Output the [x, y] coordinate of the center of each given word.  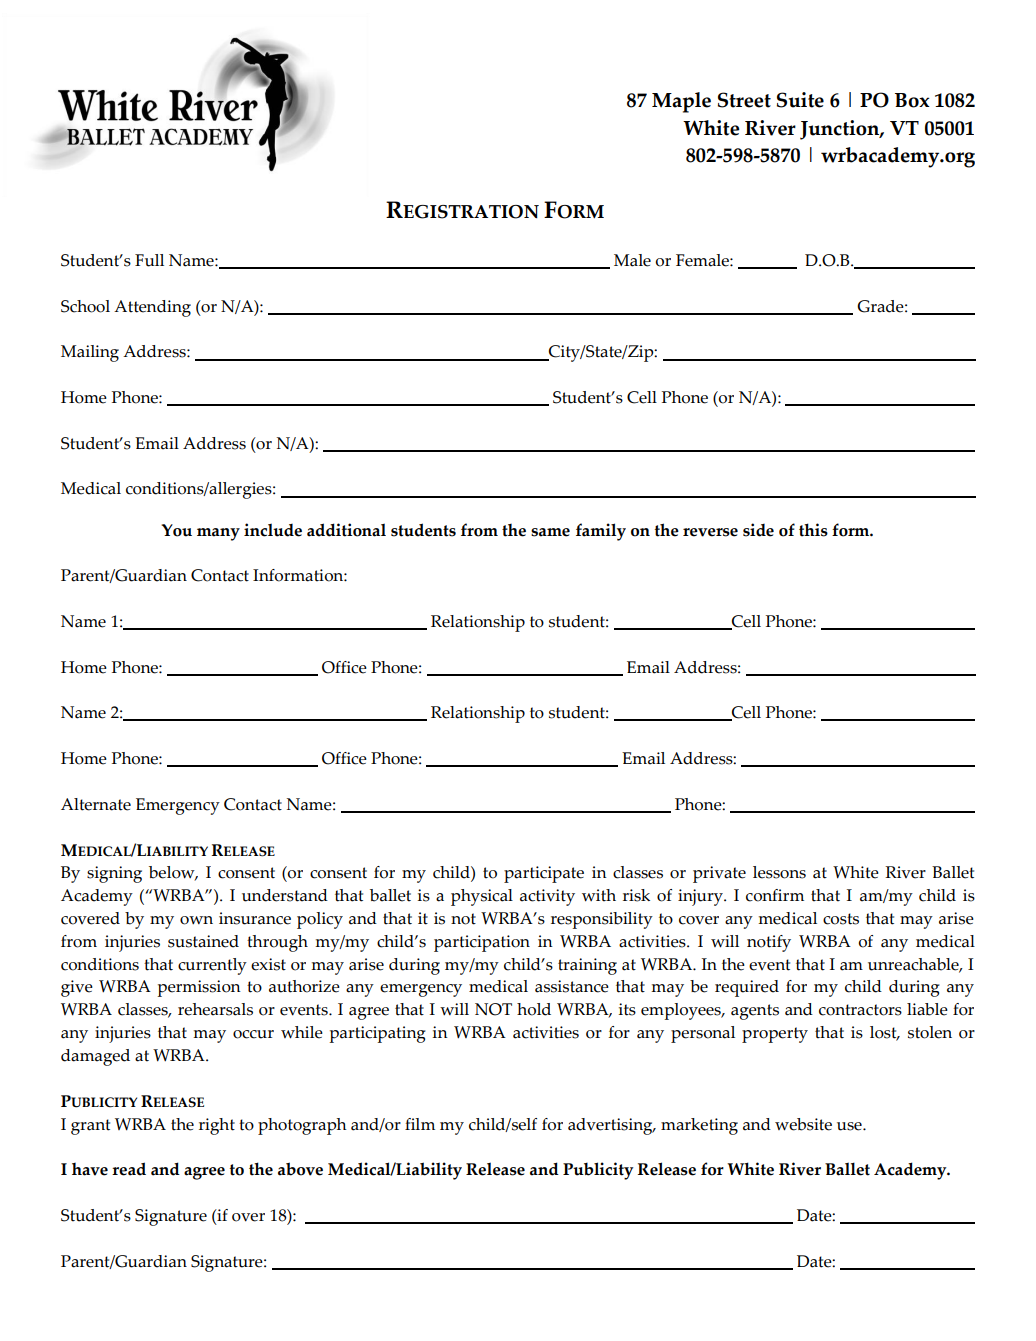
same [550, 532]
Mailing [90, 353]
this [813, 530]
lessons [779, 872]
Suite [800, 100]
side [758, 530]
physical [482, 897]
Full [149, 260]
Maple [681, 102]
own [196, 920]
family [601, 532]
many [218, 534]
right [217, 1126]
